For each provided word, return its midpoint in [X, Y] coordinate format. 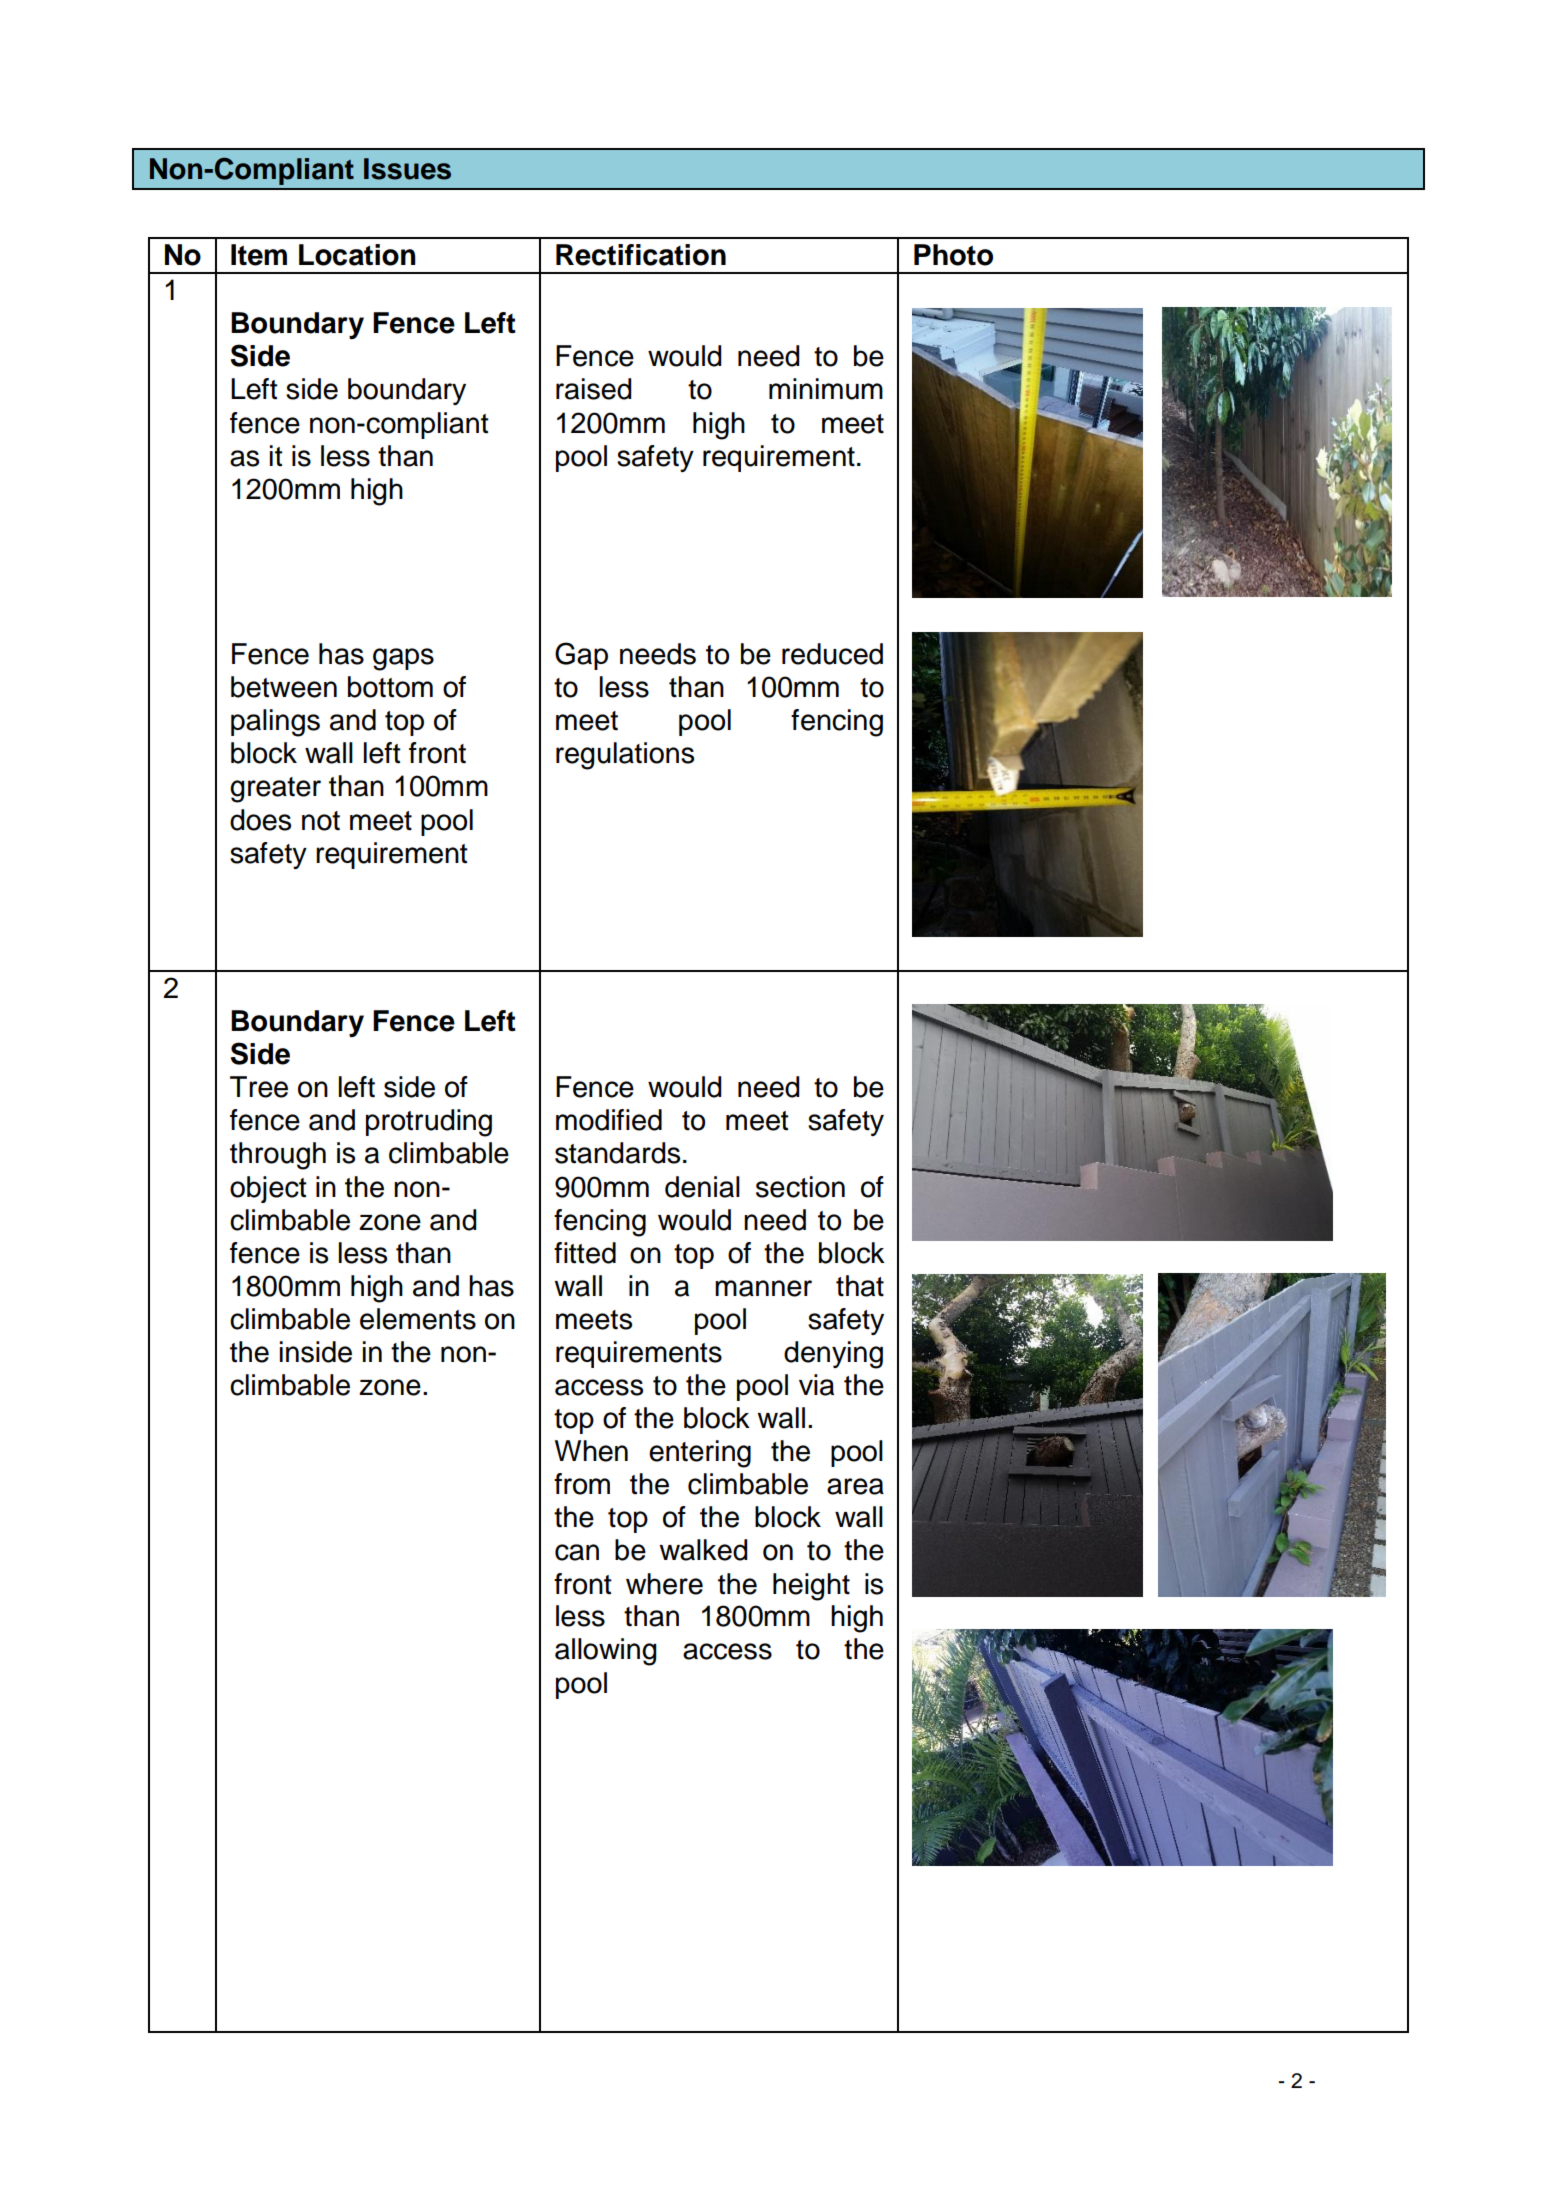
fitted [585, 1253]
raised [593, 389]
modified [609, 1120]
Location [357, 255]
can [577, 1552]
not [321, 821]
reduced [832, 654]
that [860, 1286]
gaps [403, 659]
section [800, 1187]
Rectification [641, 255]
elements [418, 1319]
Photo [953, 255]
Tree [259, 1087]
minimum [826, 389]
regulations [625, 756]
